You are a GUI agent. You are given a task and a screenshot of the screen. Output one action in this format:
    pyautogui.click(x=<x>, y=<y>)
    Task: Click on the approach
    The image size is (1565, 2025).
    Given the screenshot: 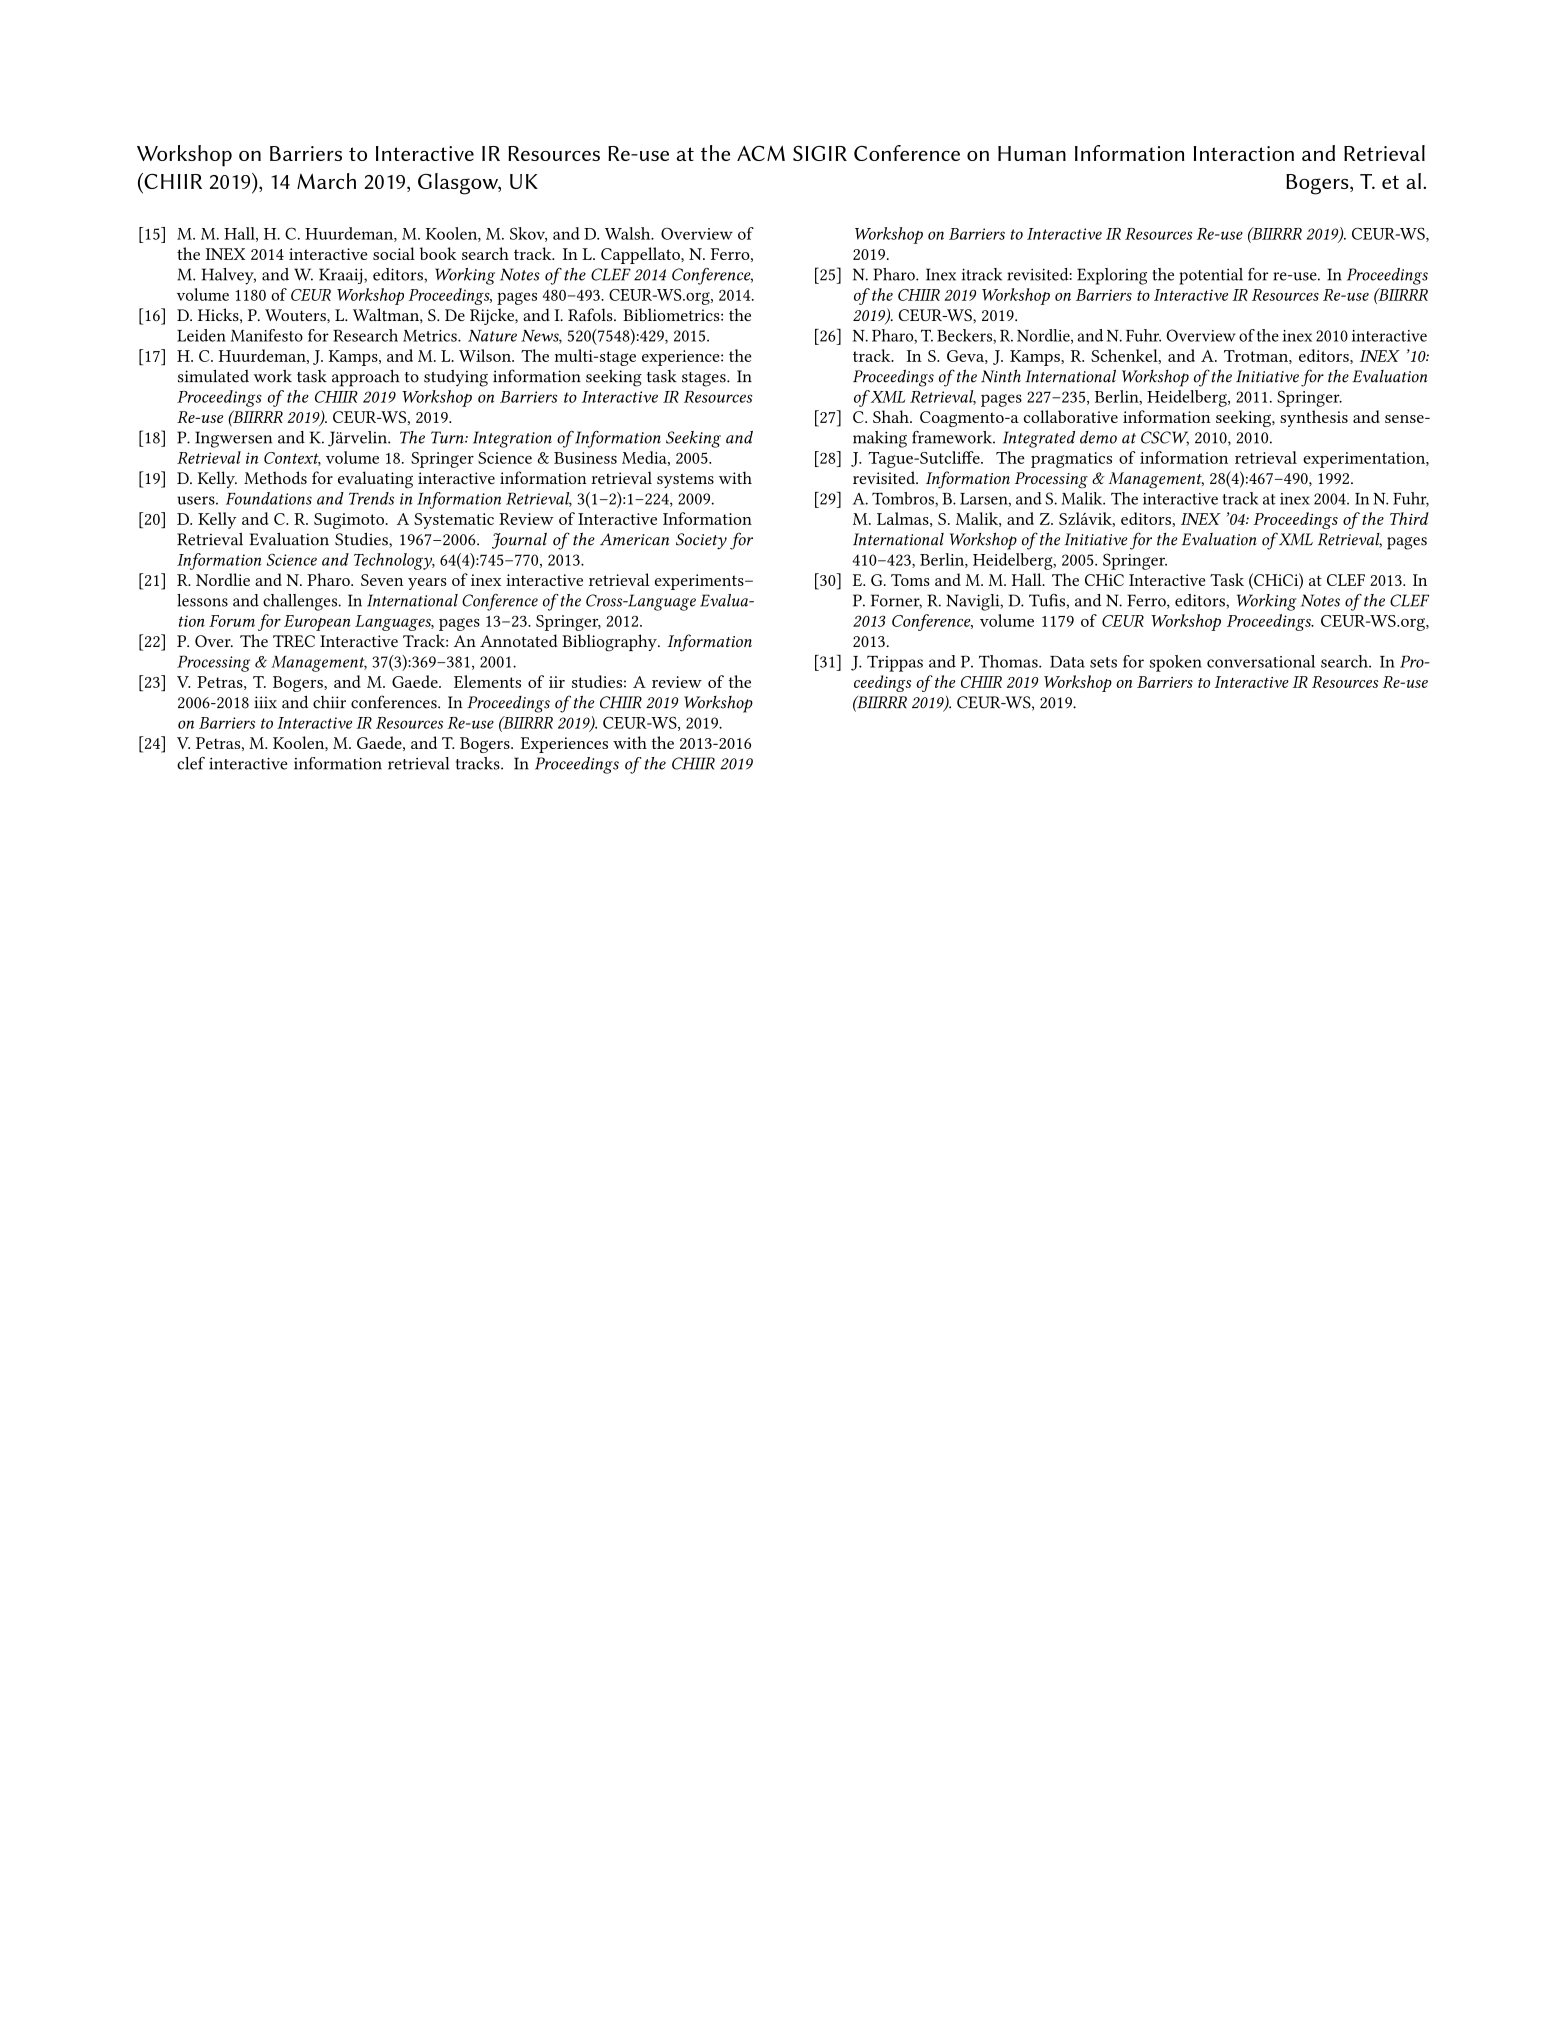 What is the action you would take?
    pyautogui.click(x=366, y=378)
